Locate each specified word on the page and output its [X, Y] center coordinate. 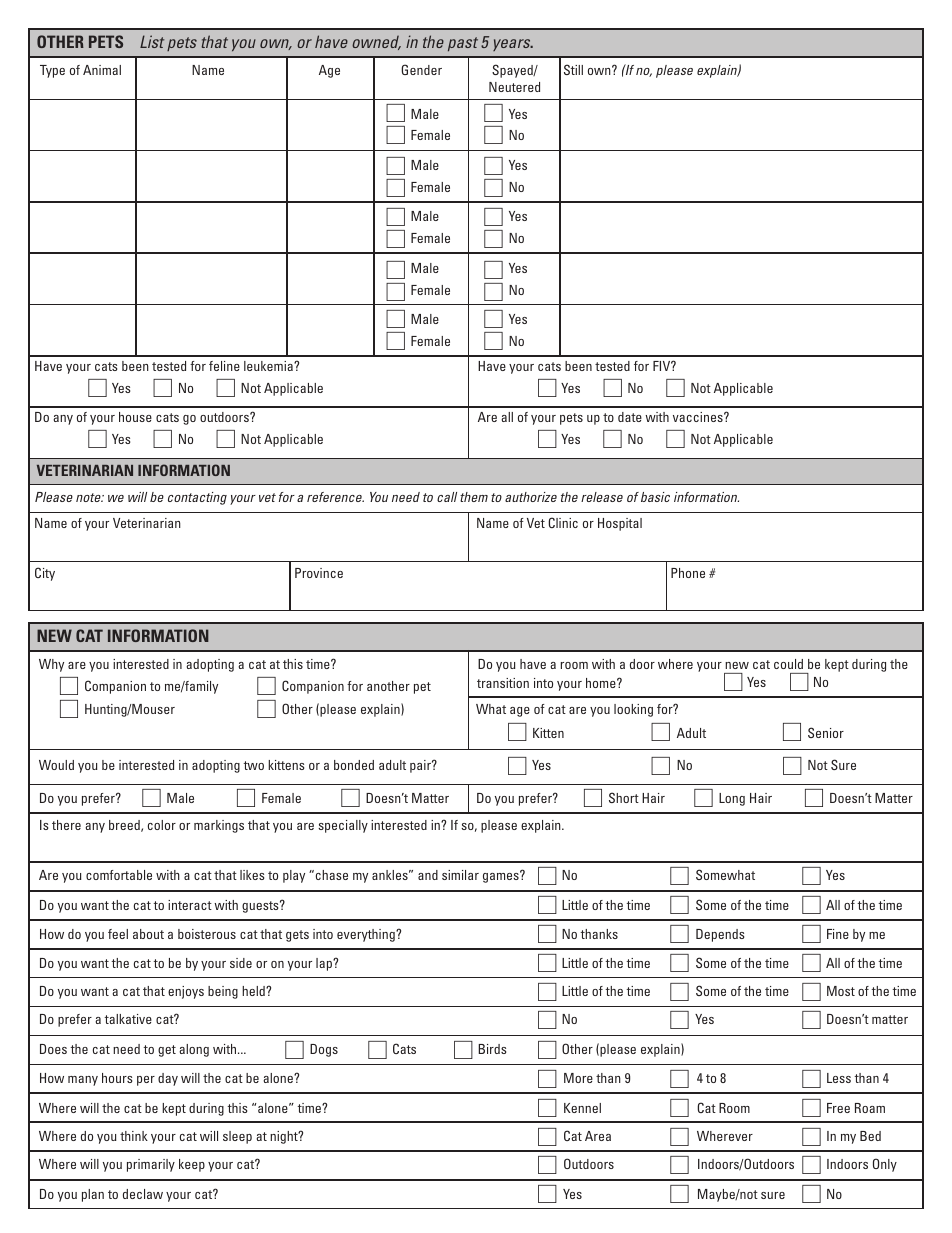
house [135, 417]
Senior [826, 732]
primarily [151, 1165]
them [474, 497]
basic [655, 497]
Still [573, 69]
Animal [102, 70]
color [162, 825]
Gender [421, 69]
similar [460, 875]
